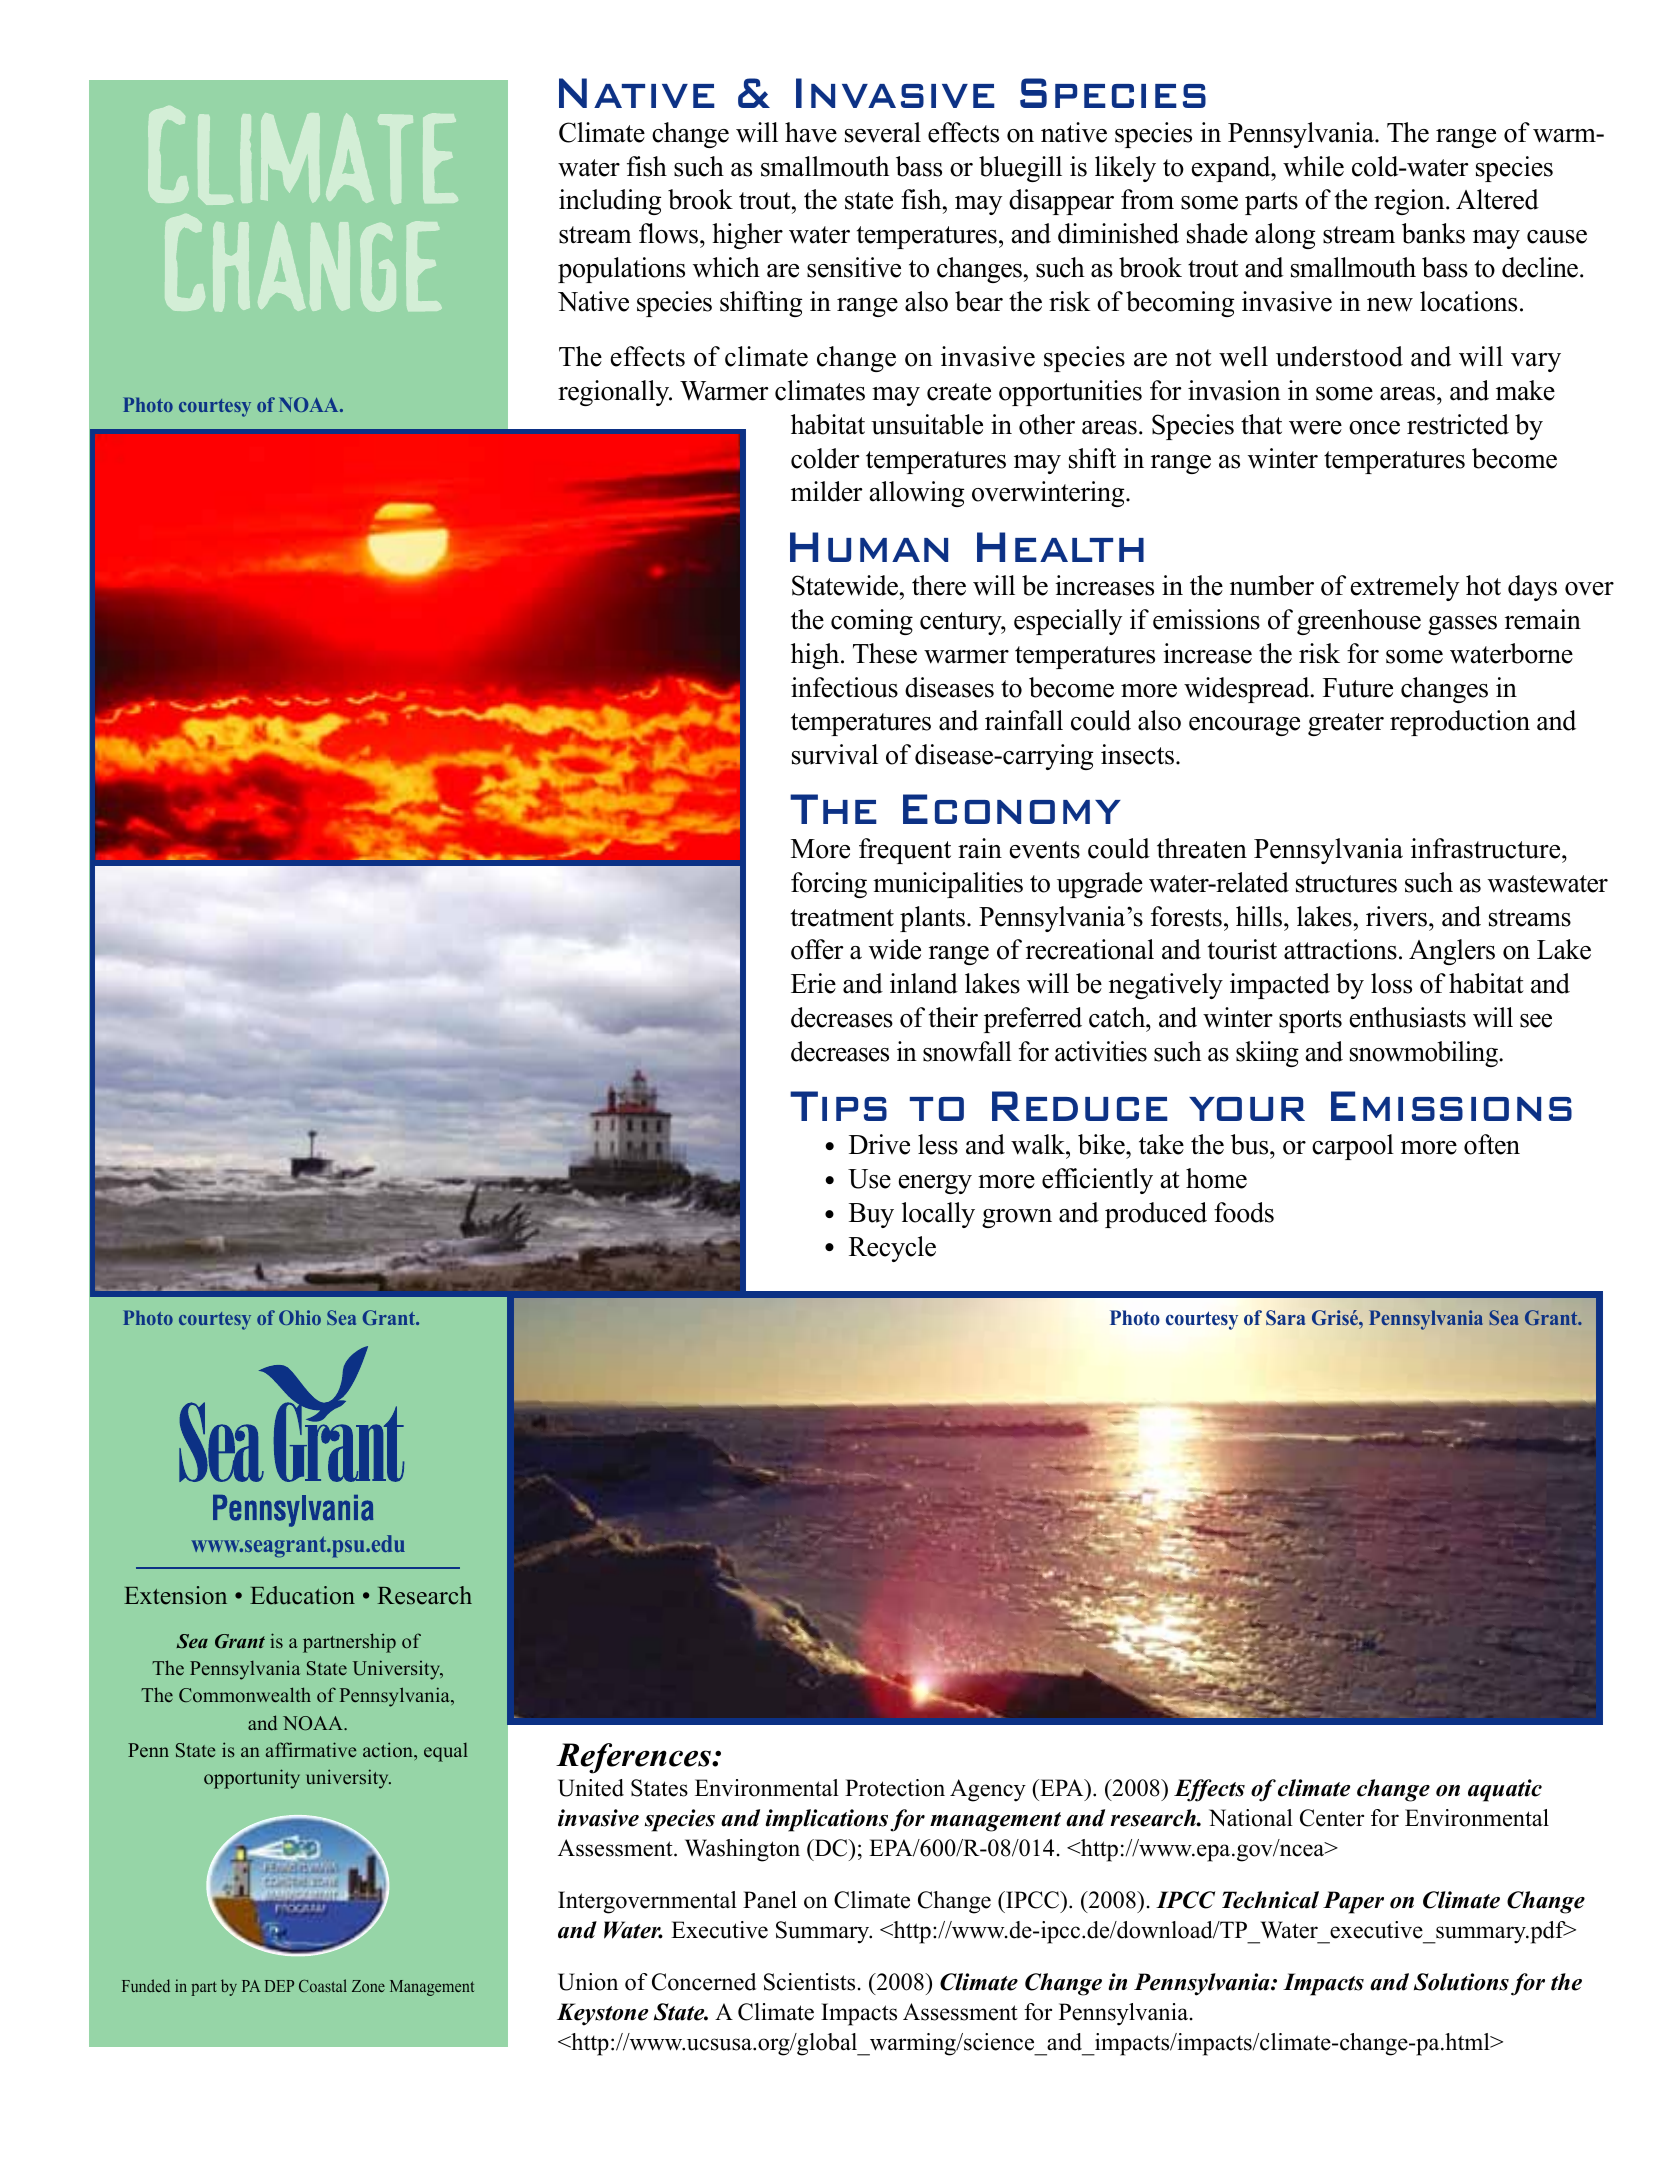 This page has height=2165, width=1673. I want to click on These, so click(885, 653).
